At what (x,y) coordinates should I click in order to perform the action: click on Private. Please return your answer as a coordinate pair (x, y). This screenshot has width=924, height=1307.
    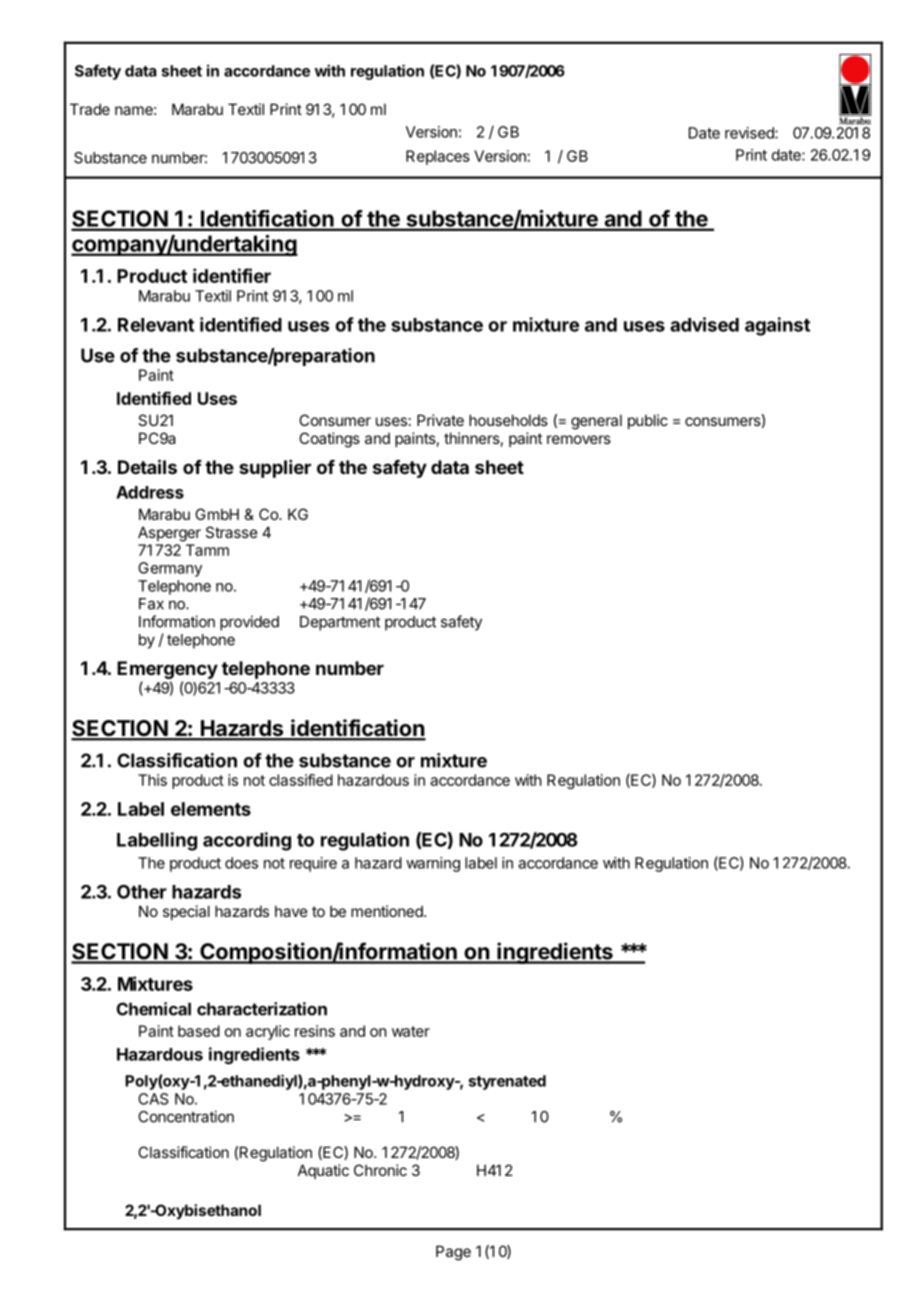
    Looking at the image, I should click on (440, 420).
